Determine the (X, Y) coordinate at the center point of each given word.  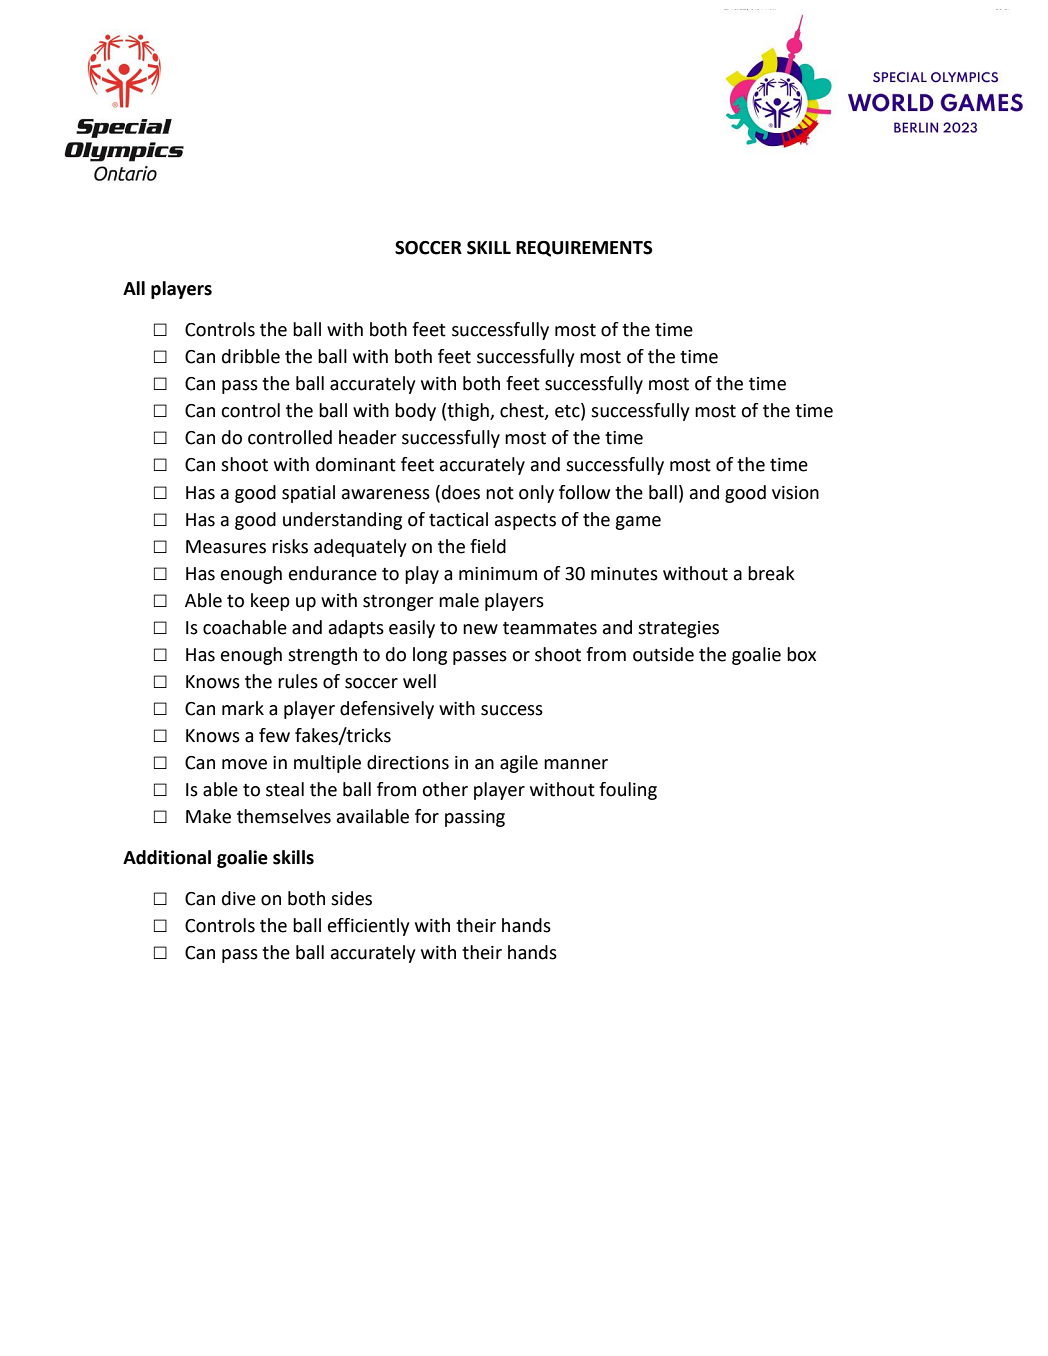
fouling (628, 791)
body (415, 412)
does (461, 492)
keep (270, 602)
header (367, 437)
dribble (251, 356)
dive (239, 898)
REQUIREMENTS (584, 249)
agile (519, 764)
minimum (498, 574)
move (244, 764)
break (771, 573)
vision (795, 493)
